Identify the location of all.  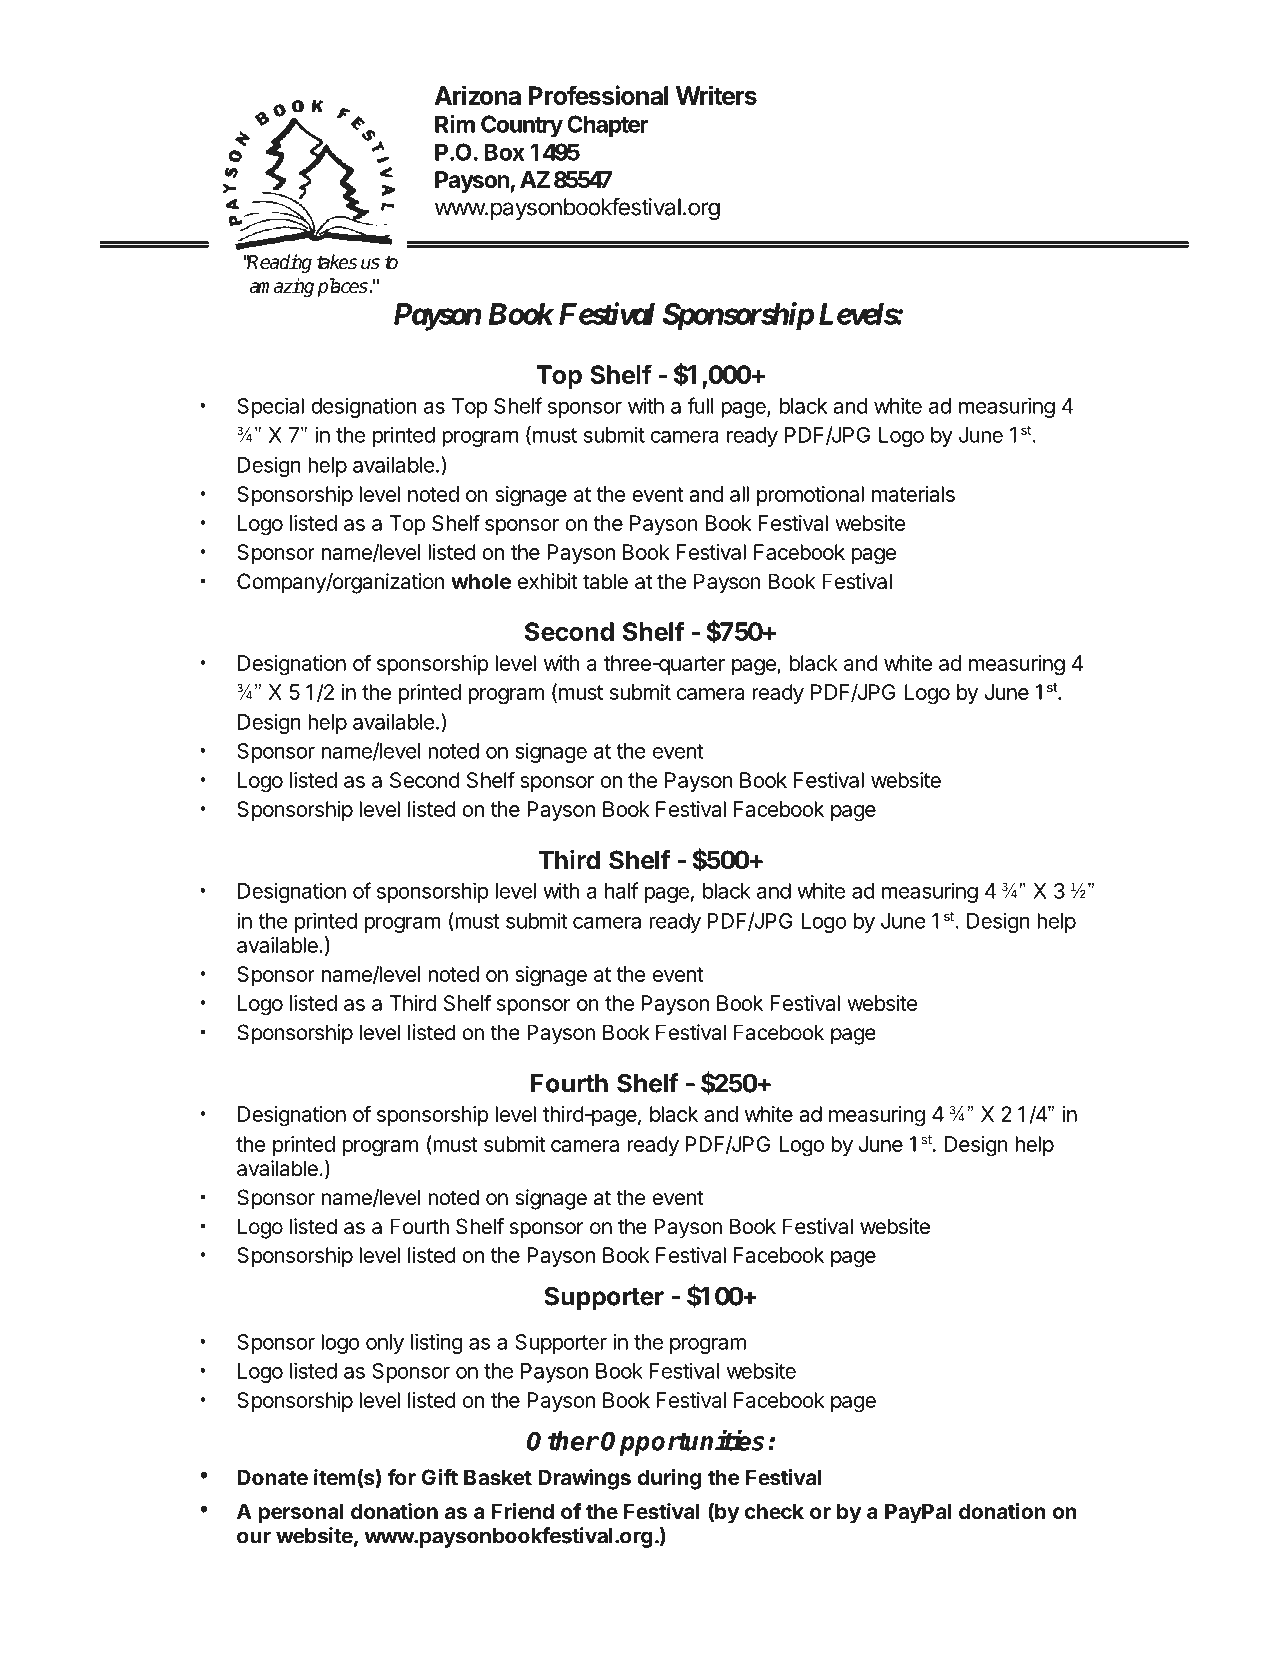
(739, 494).
